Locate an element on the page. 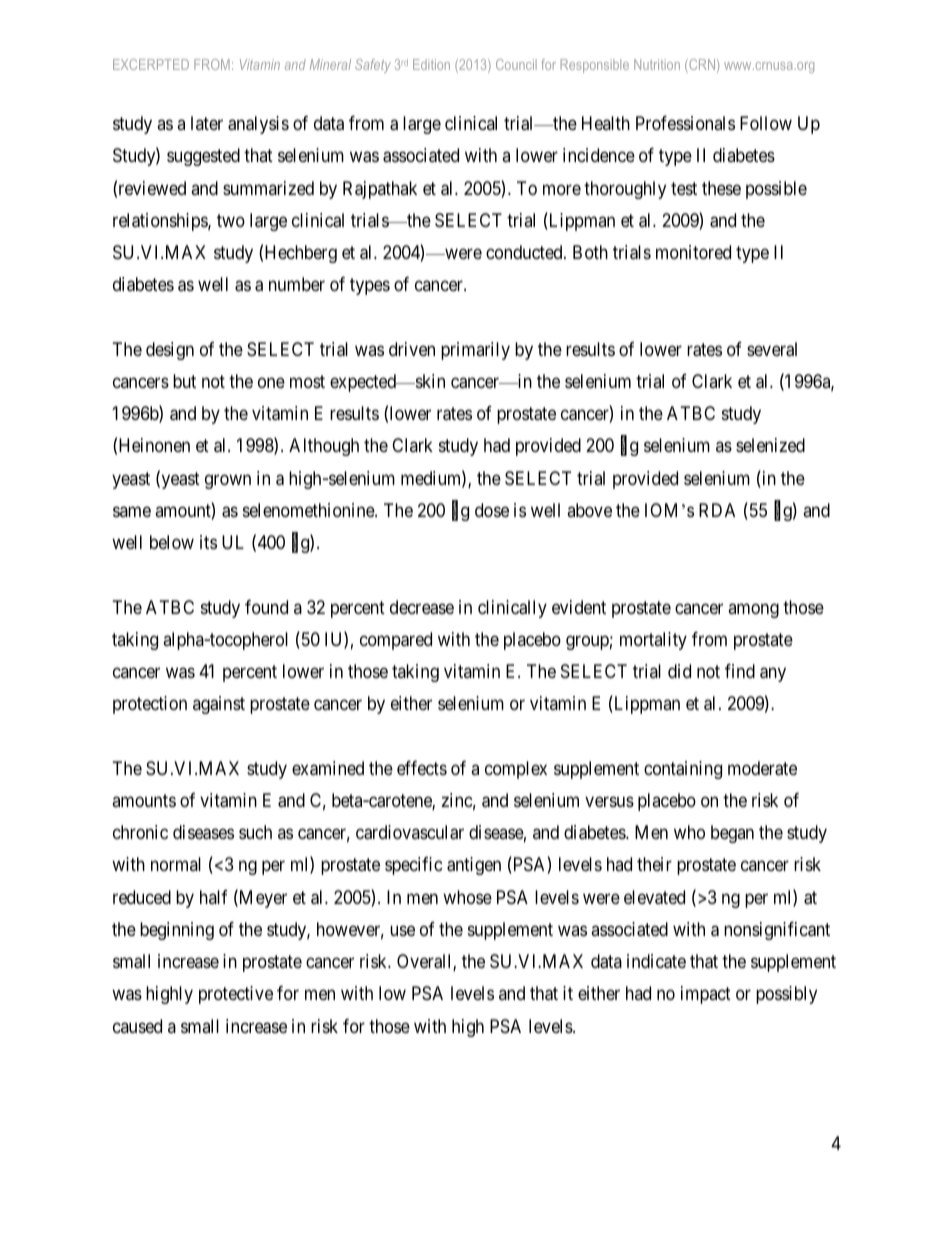  Professionals is located at coordinates (685, 123).
